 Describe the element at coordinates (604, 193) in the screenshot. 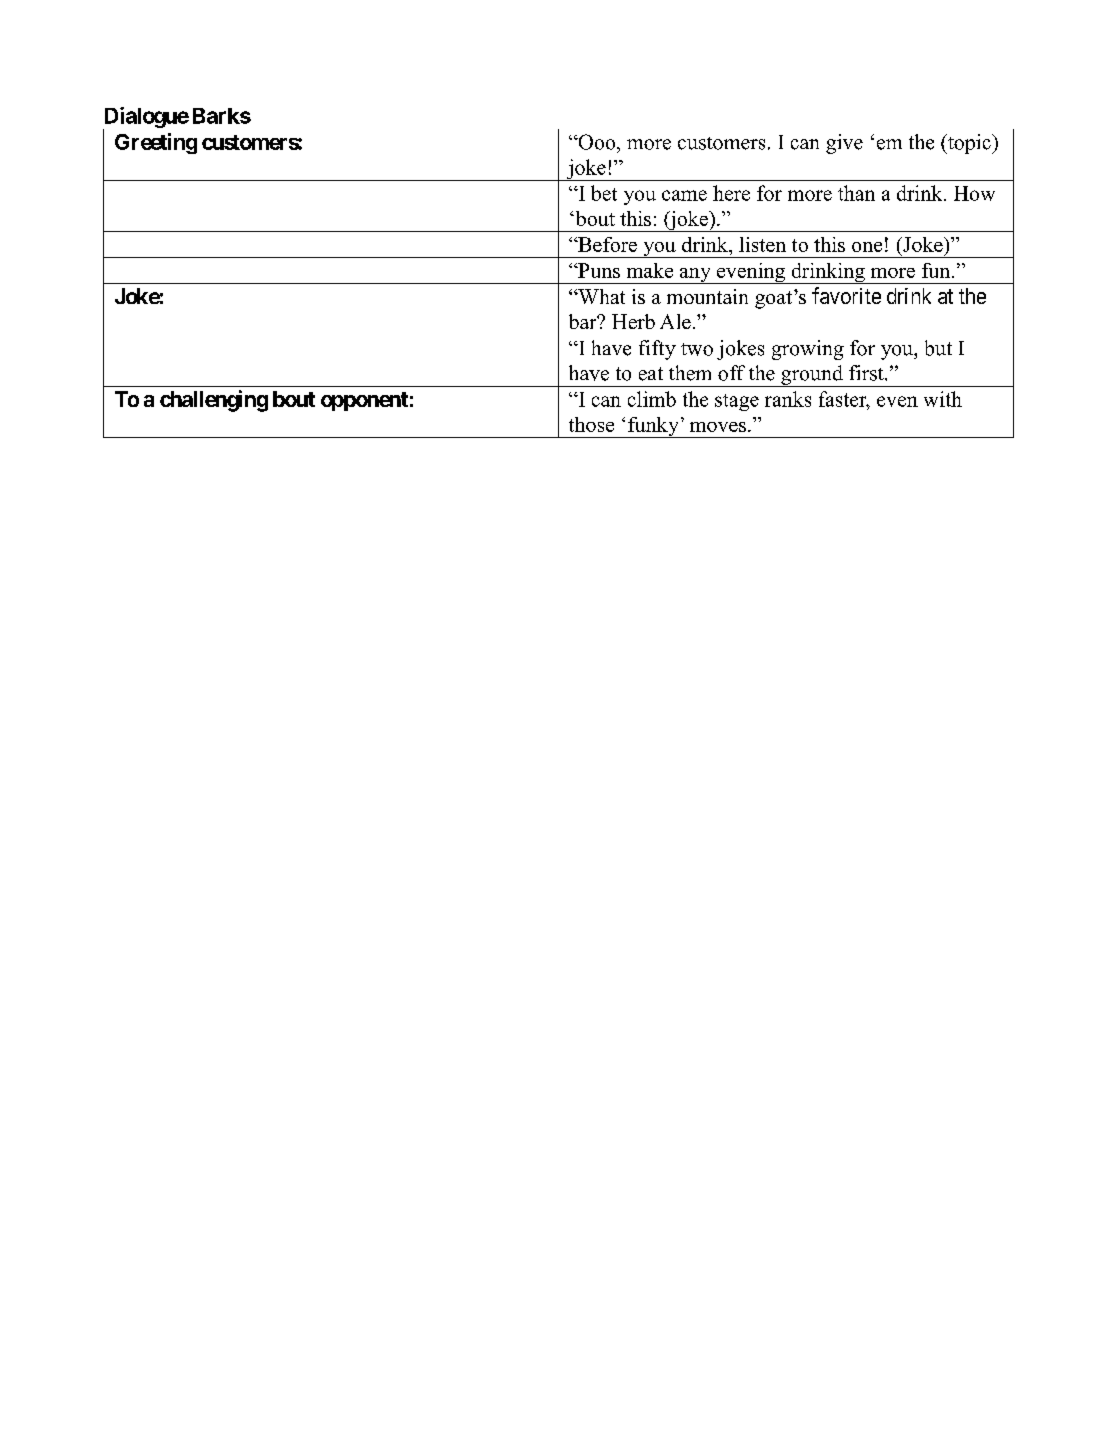

I see `bet` at that location.
